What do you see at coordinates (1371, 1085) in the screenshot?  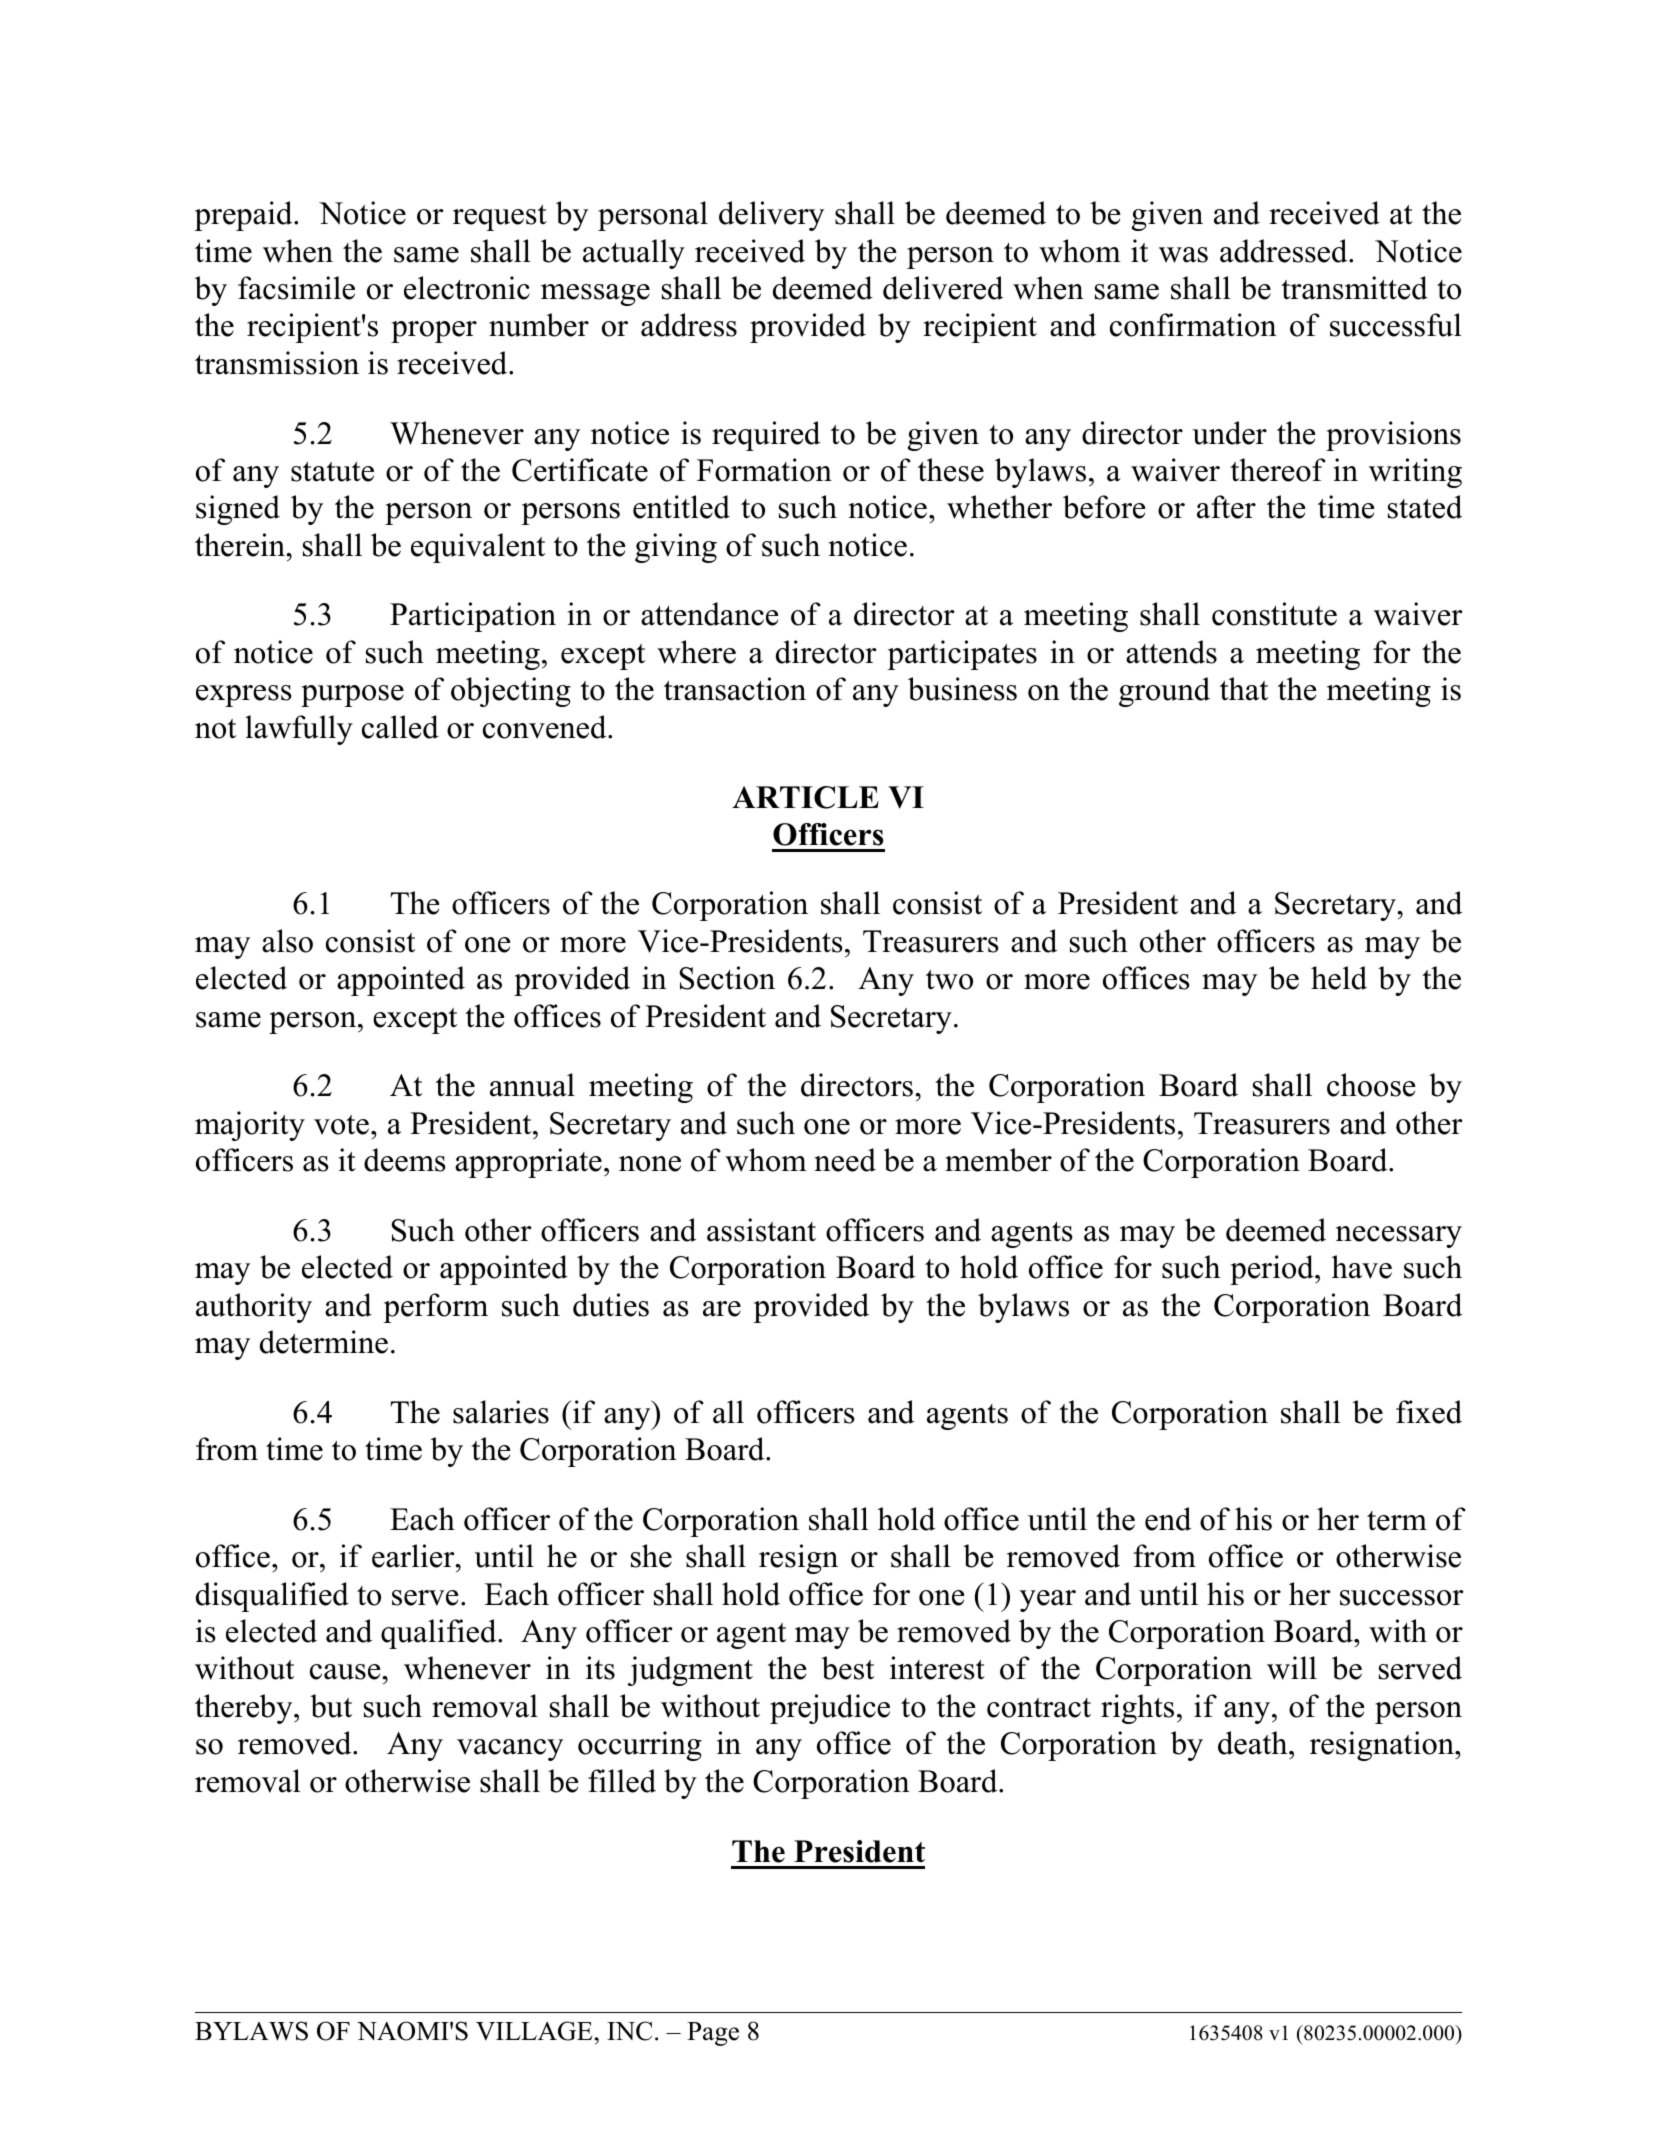 I see `choose` at bounding box center [1371, 1085].
